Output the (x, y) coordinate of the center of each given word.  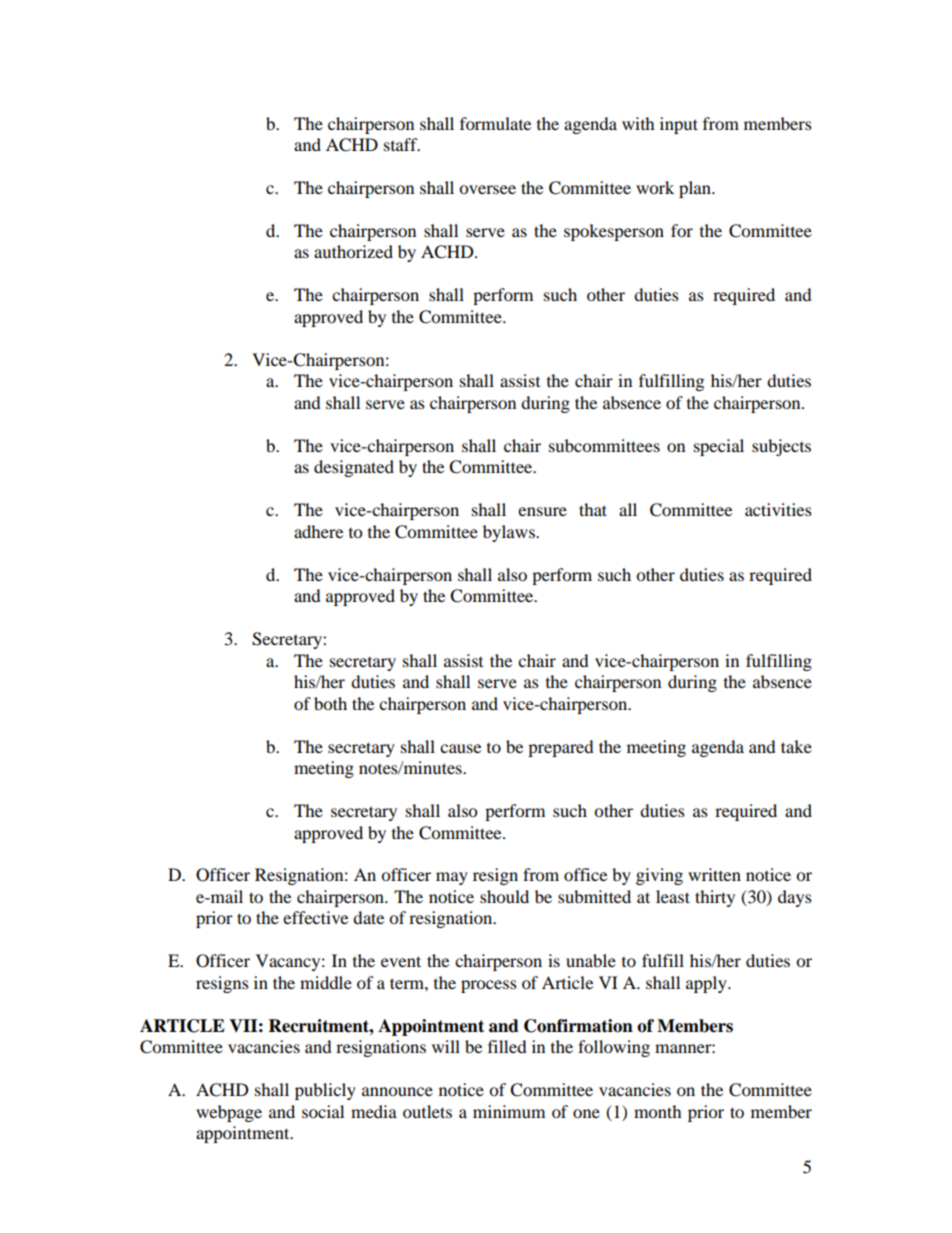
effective (315, 917)
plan (696, 189)
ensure (542, 511)
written (714, 874)
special (719, 447)
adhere (318, 531)
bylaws (510, 533)
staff (402, 144)
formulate (495, 123)
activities (778, 509)
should (504, 896)
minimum (509, 1111)
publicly (325, 1091)
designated (354, 468)
